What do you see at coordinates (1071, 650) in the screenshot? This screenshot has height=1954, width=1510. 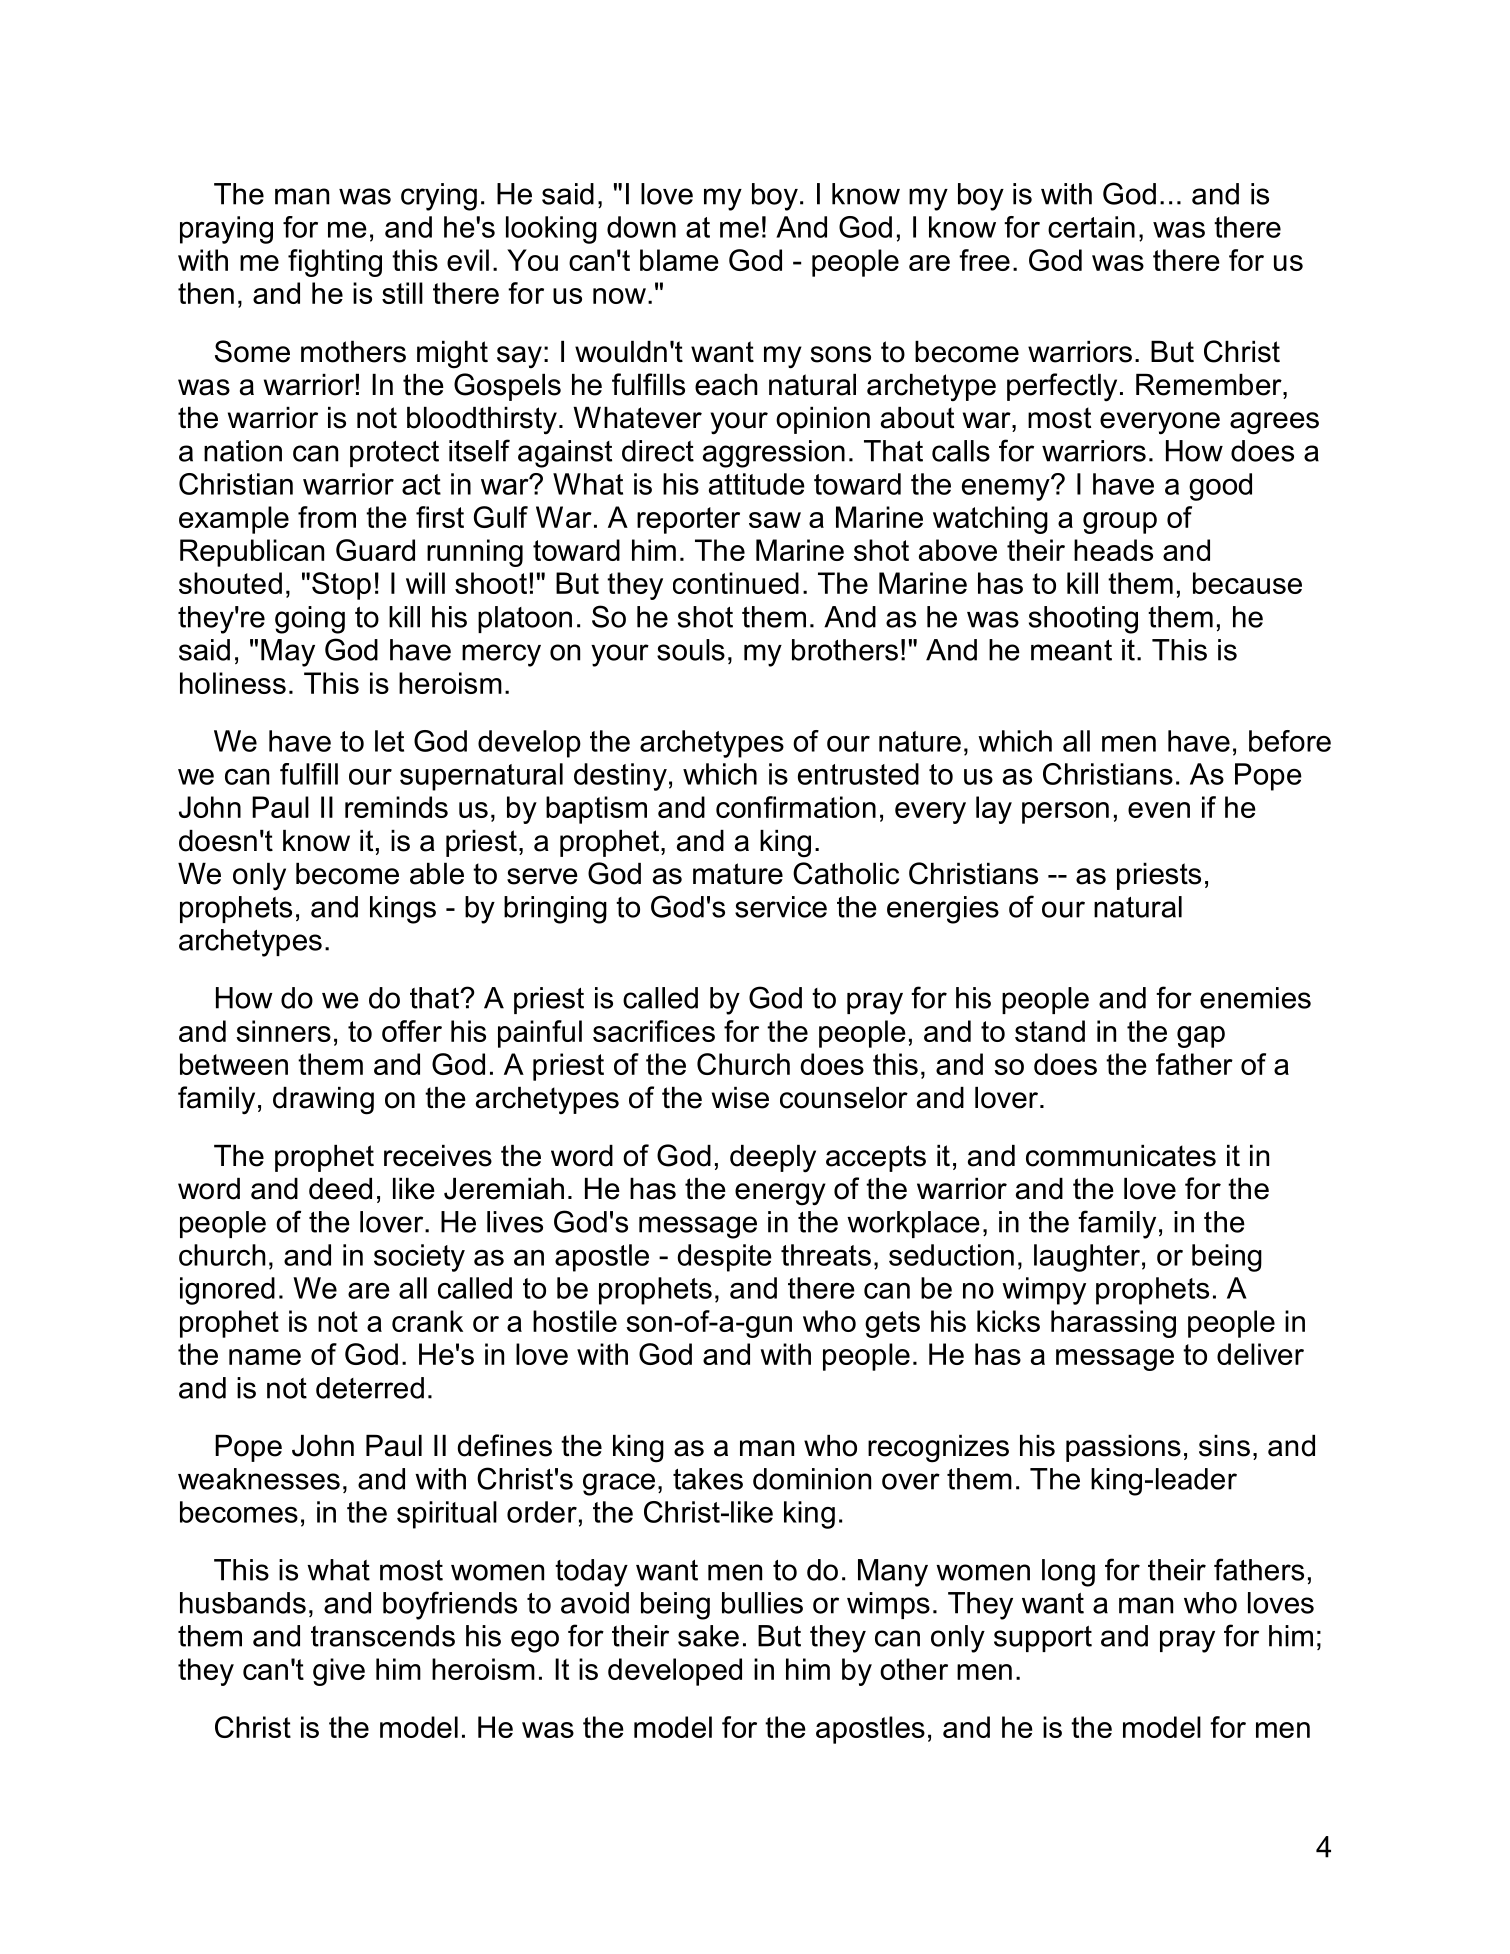 I see `meant` at bounding box center [1071, 650].
